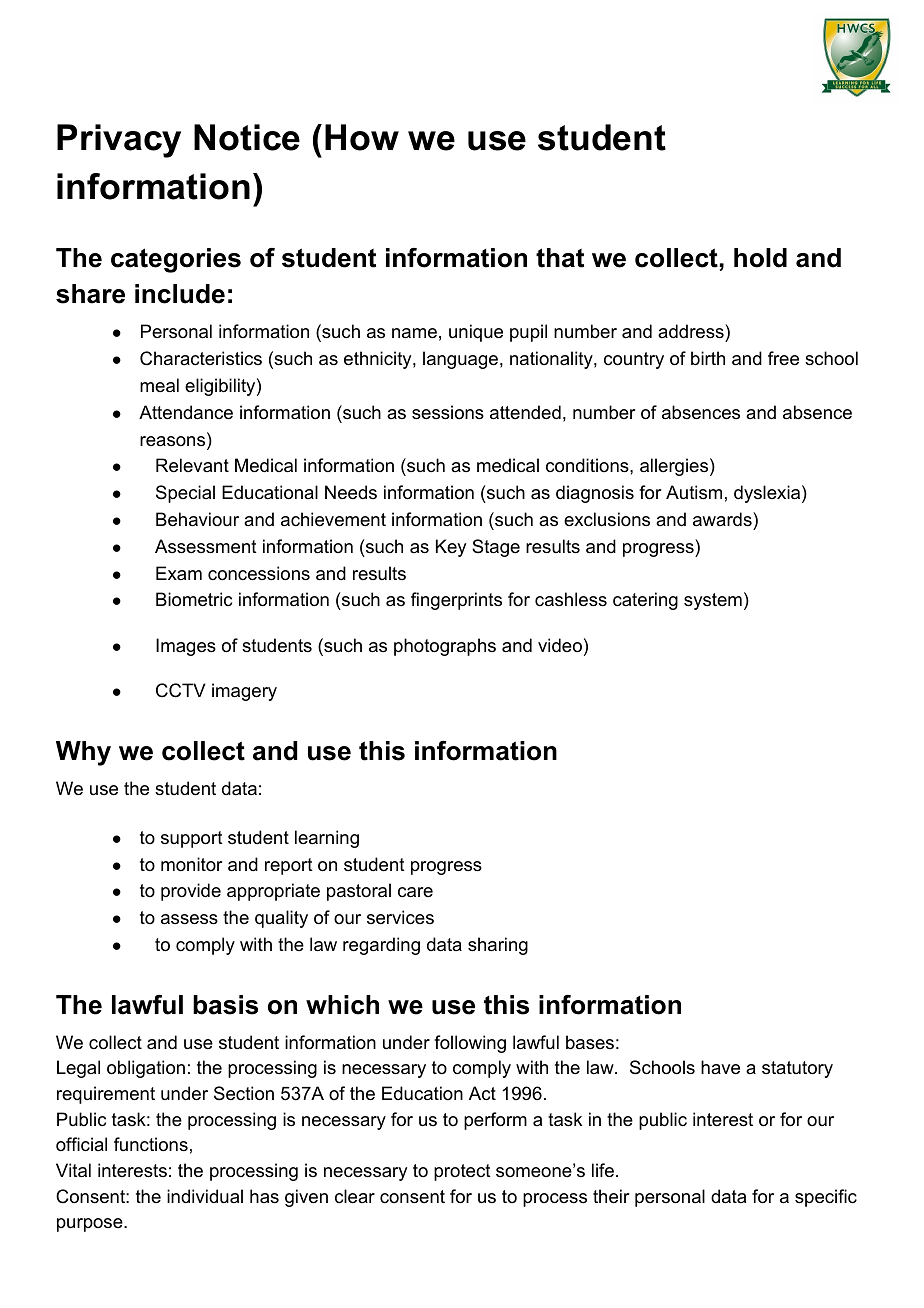 This page has height=1308, width=924. I want to click on hold, so click(760, 258).
